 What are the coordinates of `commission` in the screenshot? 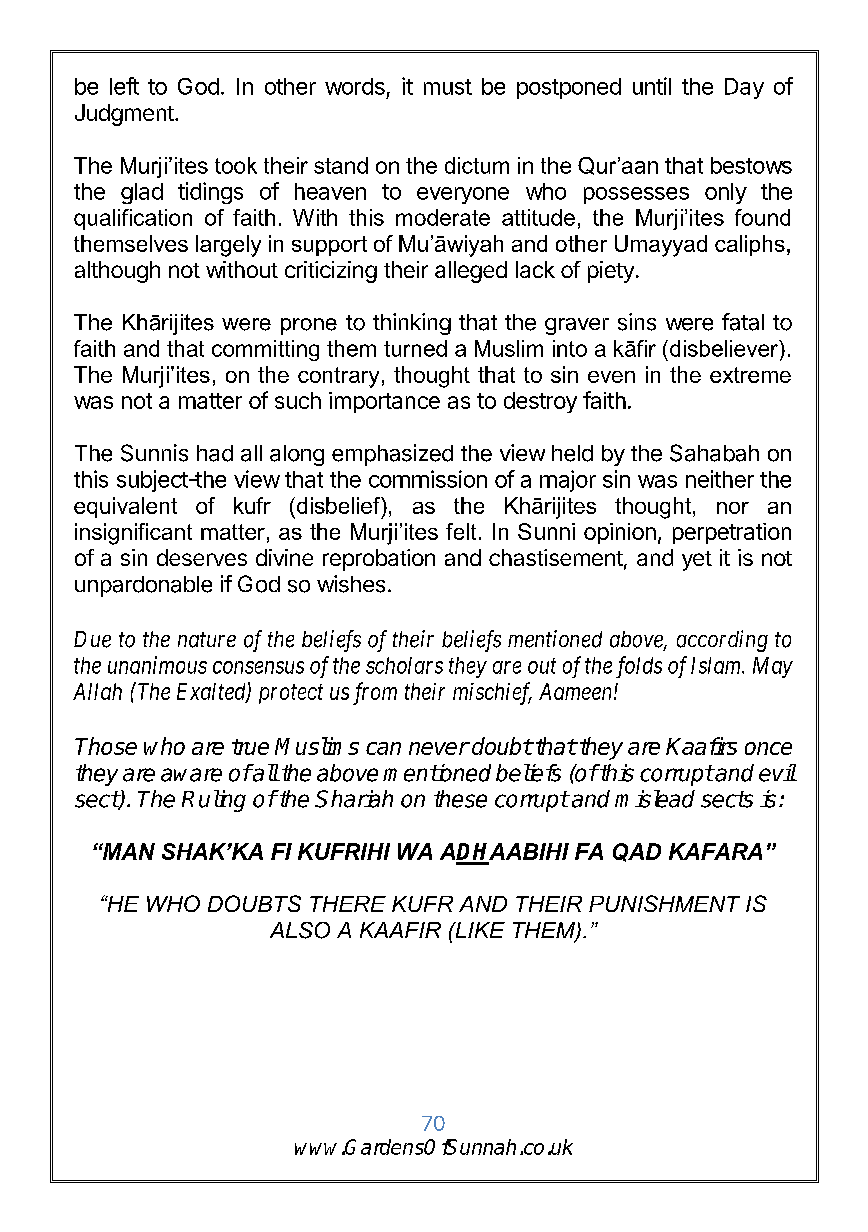 It's located at (428, 479).
